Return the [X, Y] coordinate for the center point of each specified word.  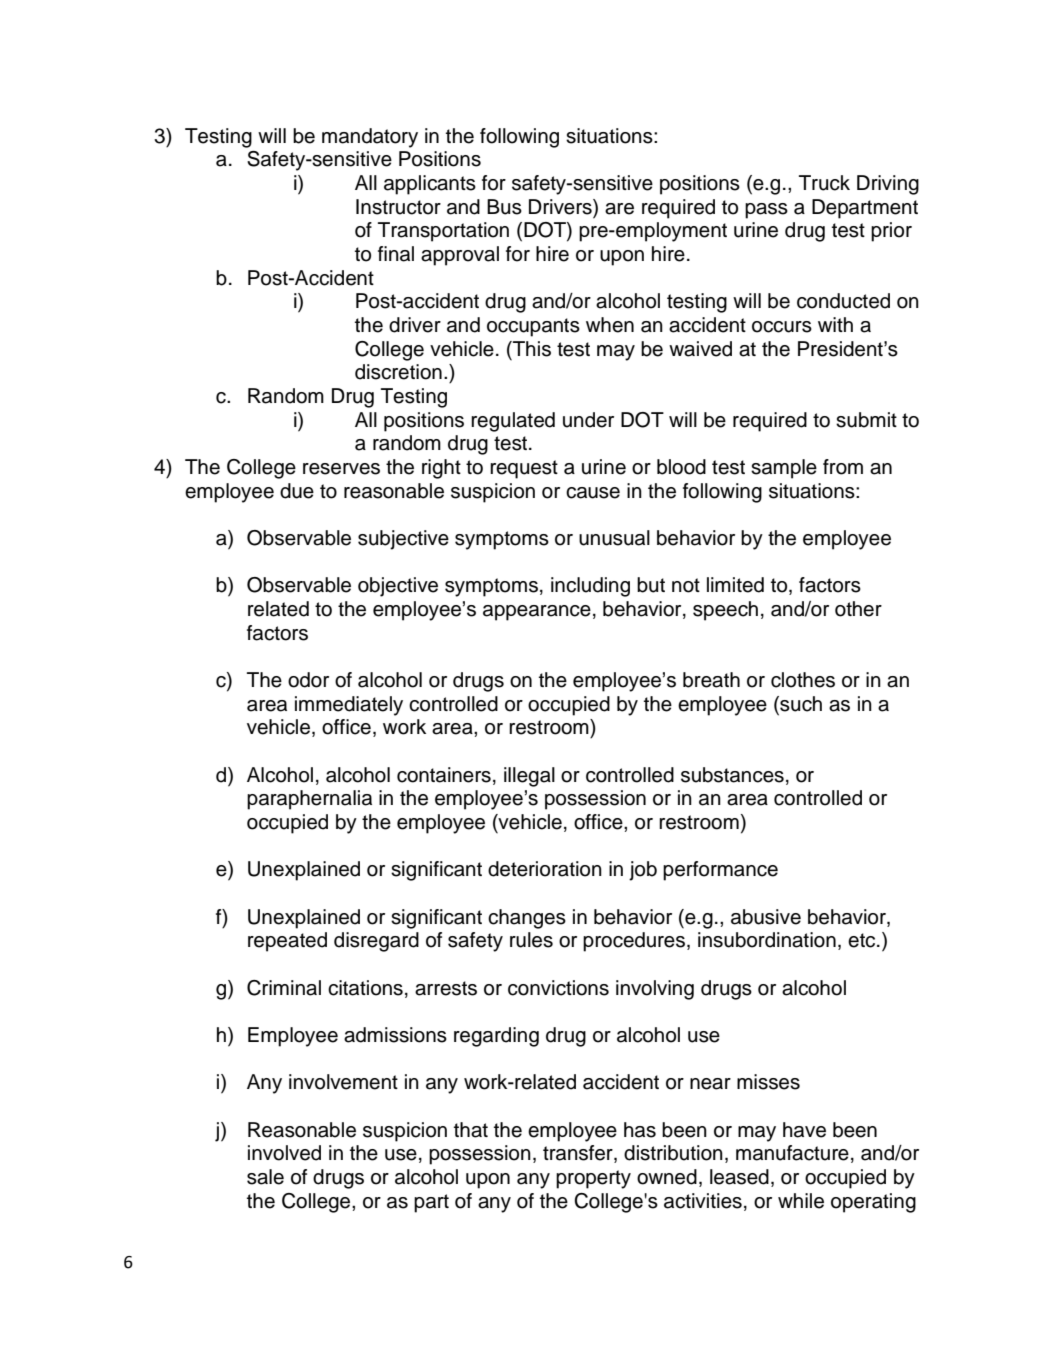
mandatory [370, 138]
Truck [824, 183]
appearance [537, 613]
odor [308, 680]
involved [284, 1153]
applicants [430, 185]
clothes [803, 680]
